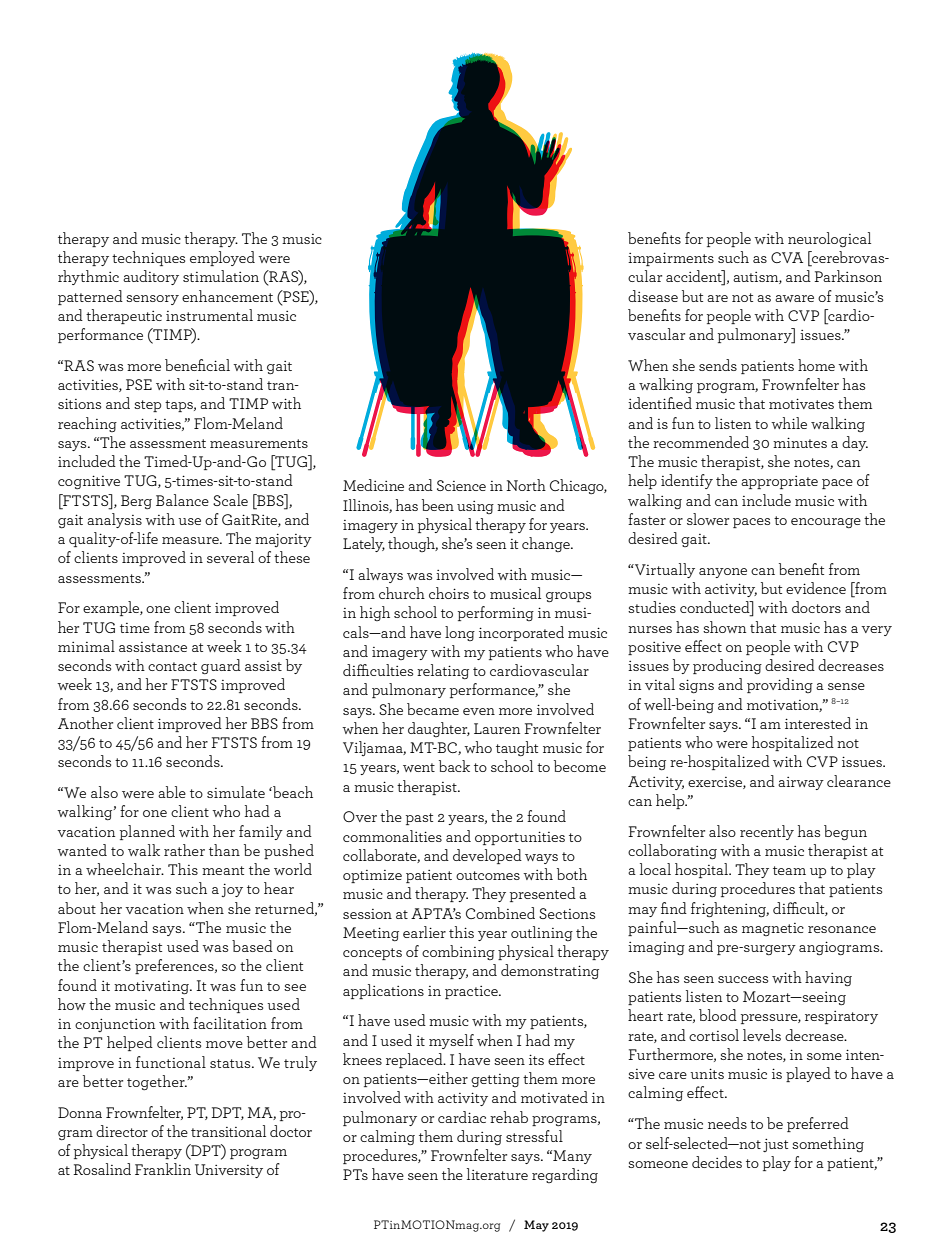 This document has width=952, height=1256. What do you see at coordinates (789, 870) in the document?
I see `team` at bounding box center [789, 870].
